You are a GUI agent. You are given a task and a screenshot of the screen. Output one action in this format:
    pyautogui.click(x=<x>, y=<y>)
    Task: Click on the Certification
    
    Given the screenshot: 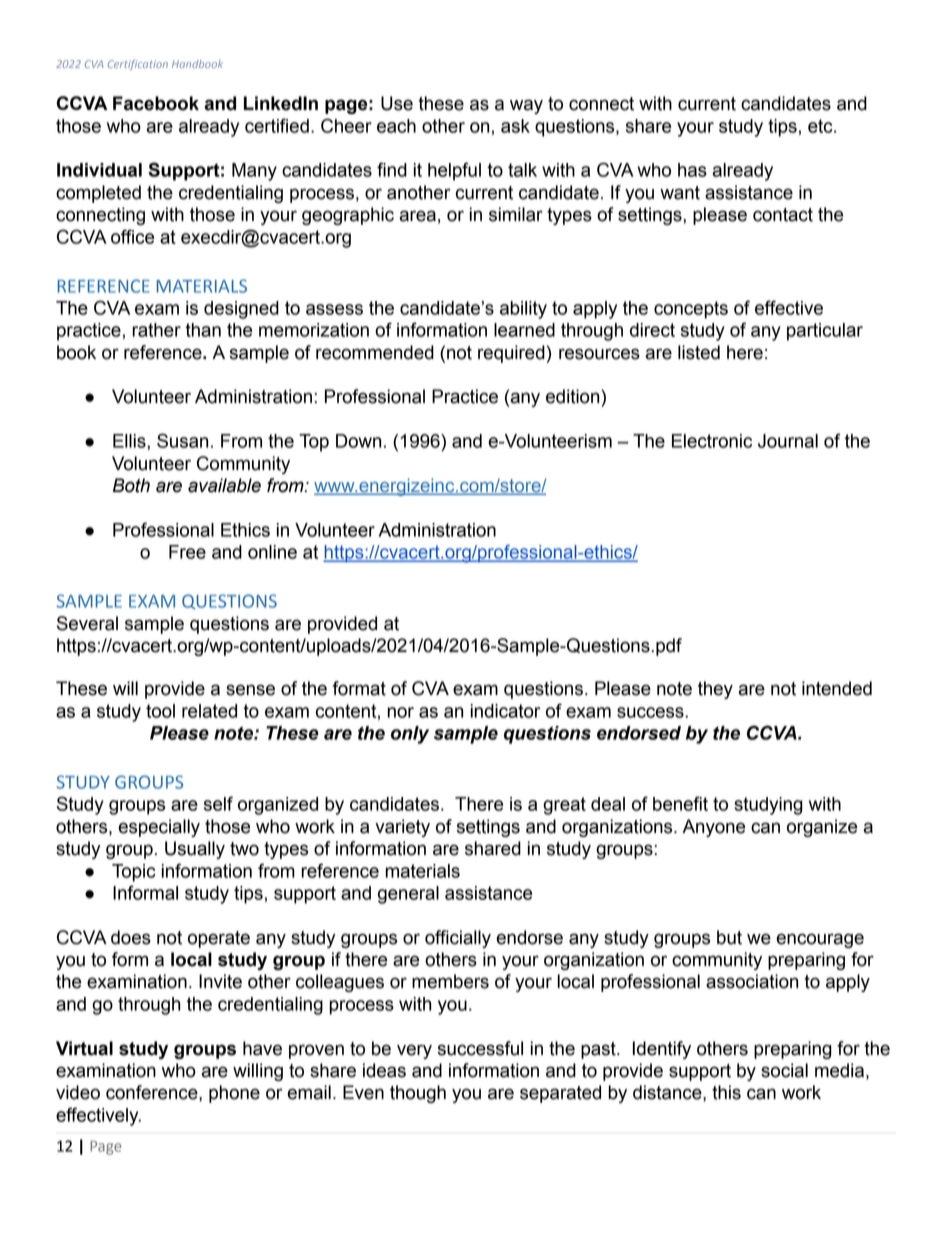 What is the action you would take?
    pyautogui.click(x=138, y=64)
